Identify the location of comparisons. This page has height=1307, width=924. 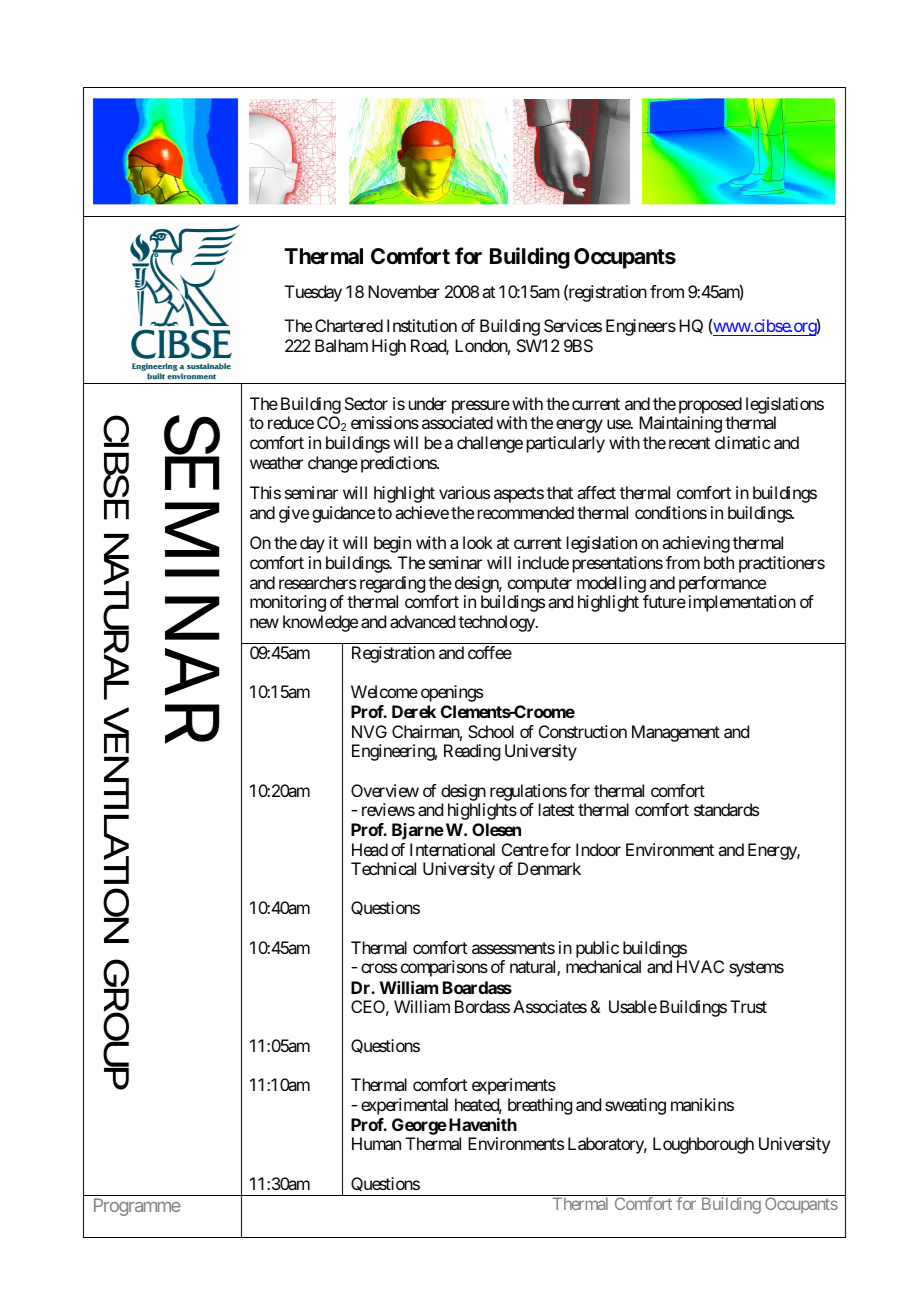
(444, 968).
